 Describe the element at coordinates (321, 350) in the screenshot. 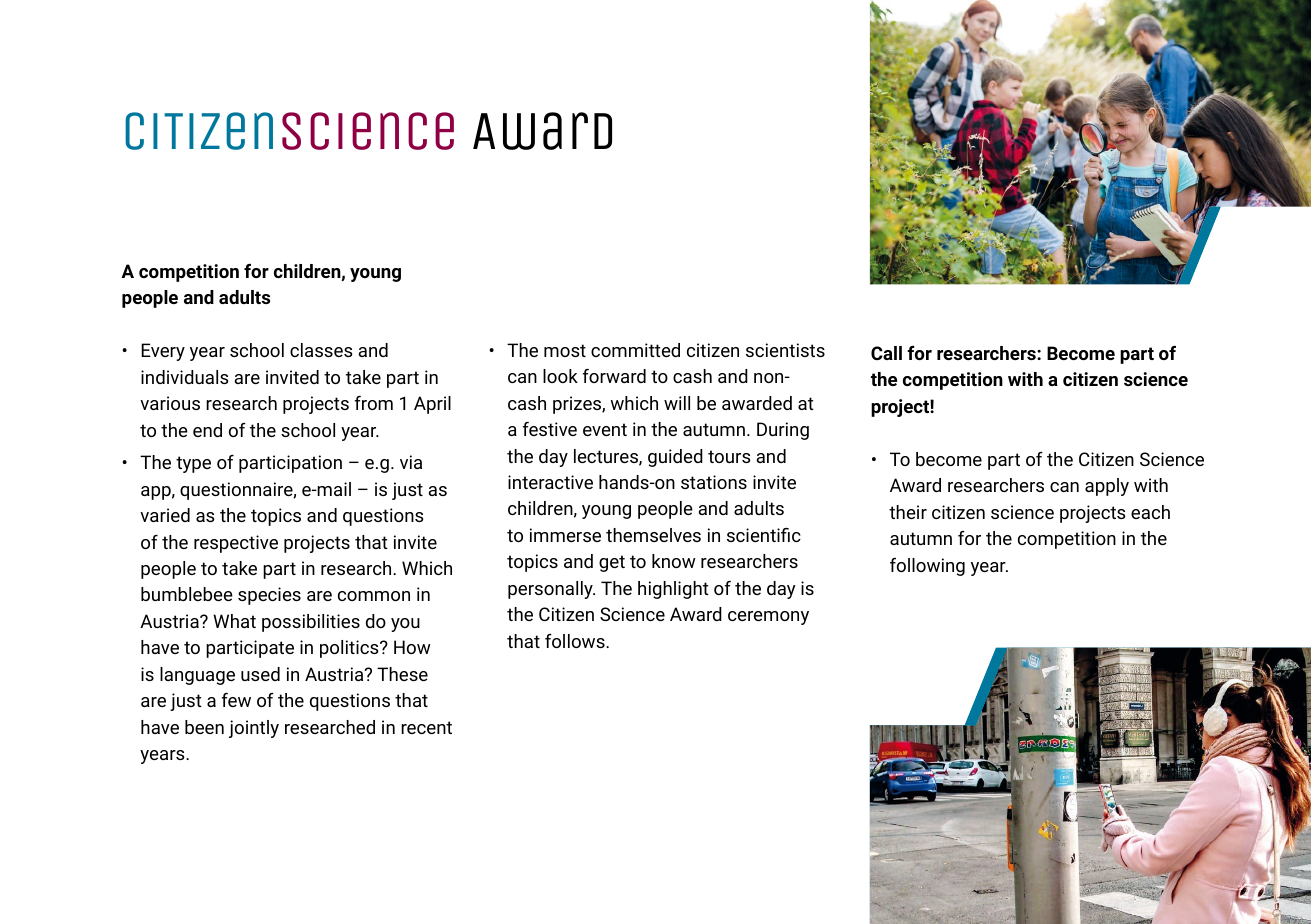

I see `classes` at that location.
